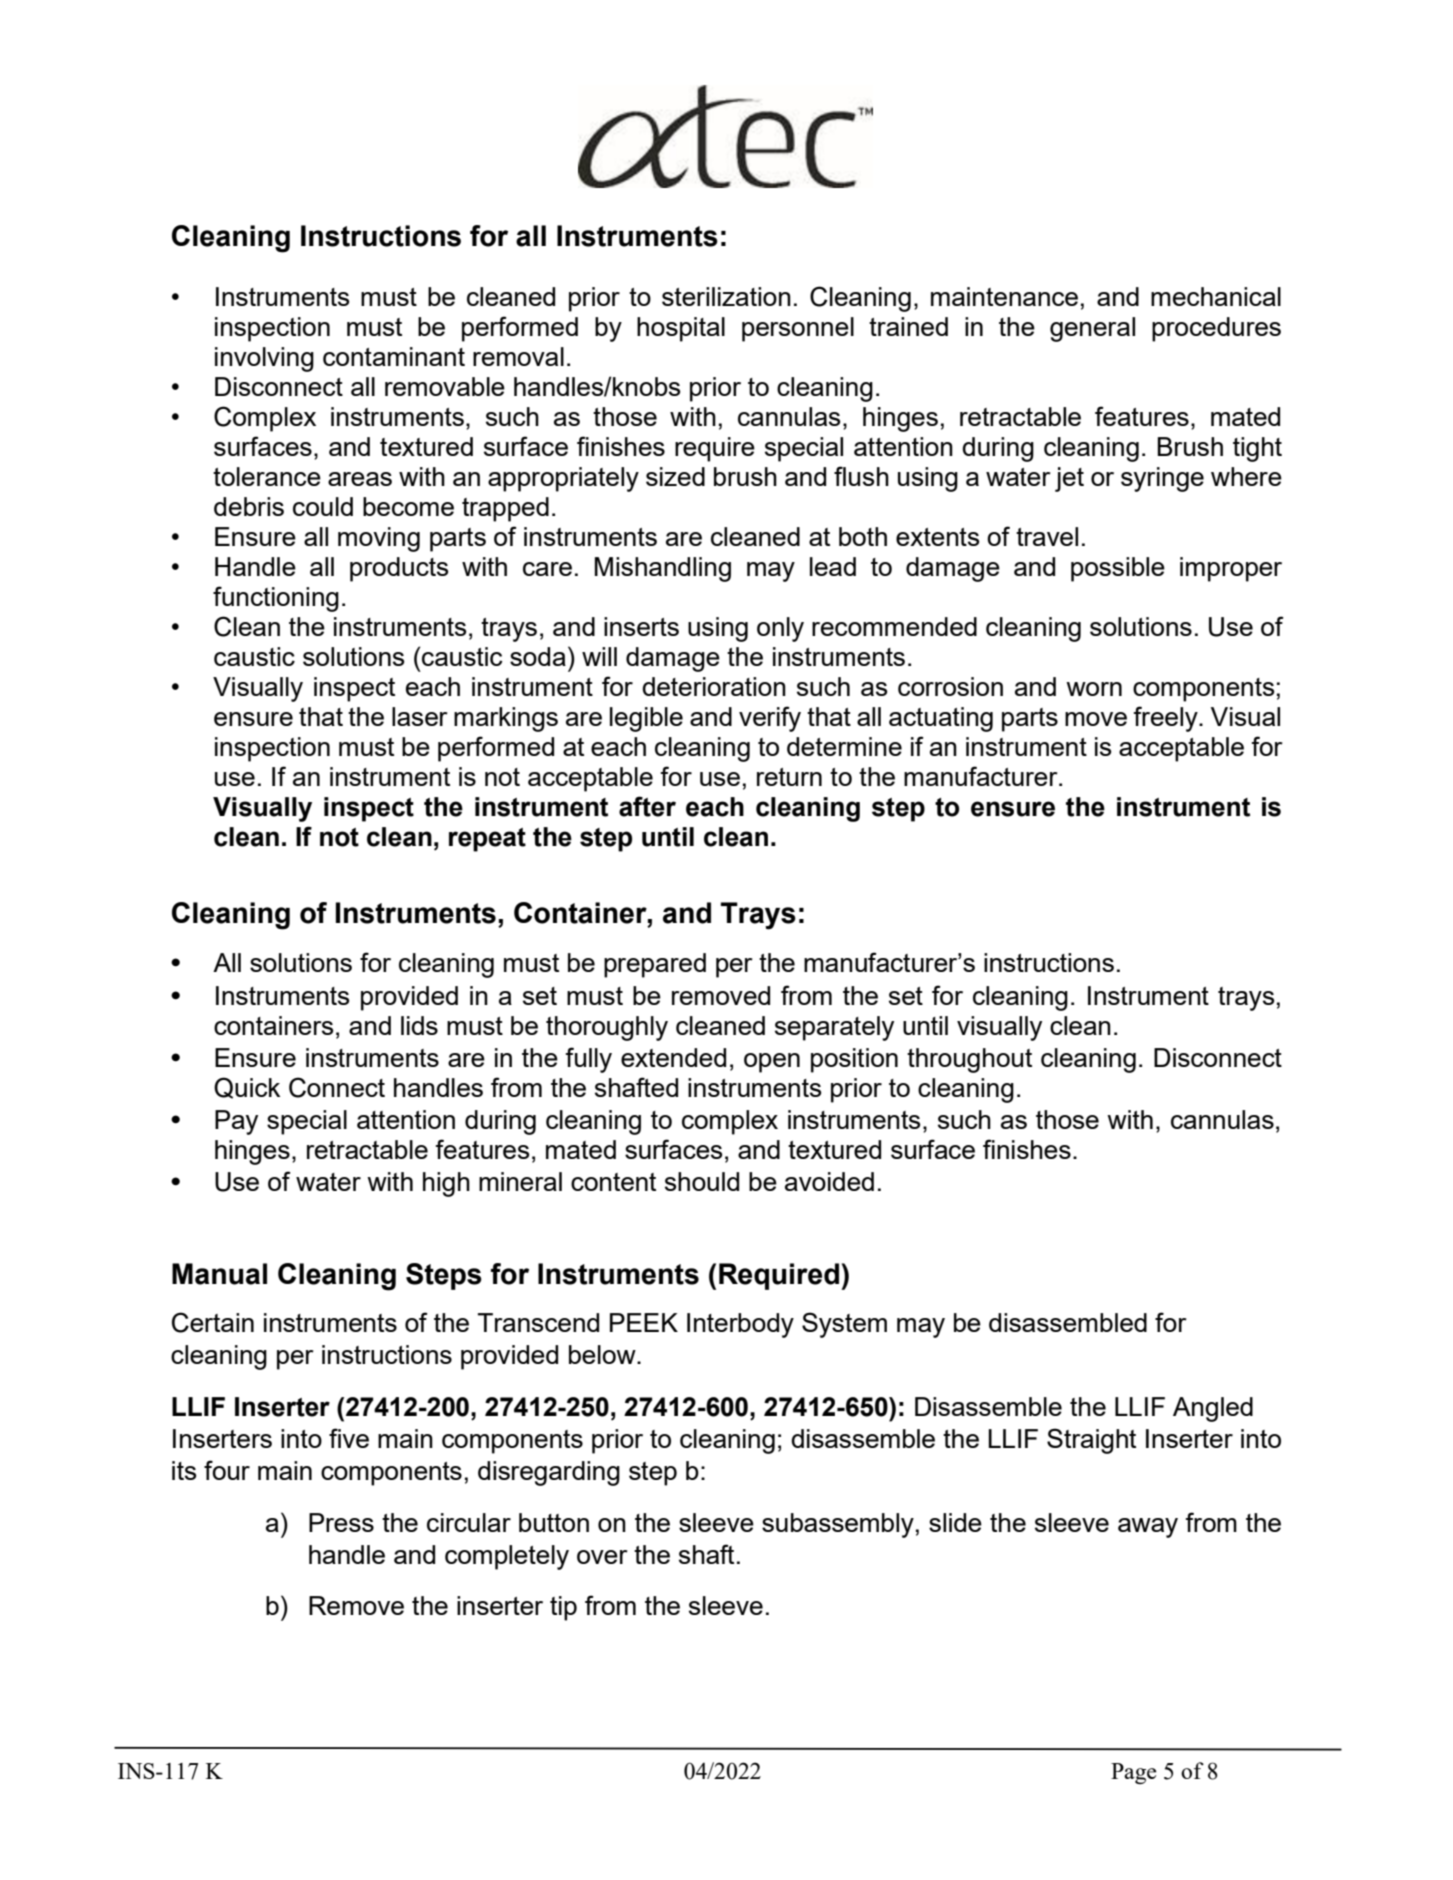  I want to click on Angled, so click(1213, 1409).
